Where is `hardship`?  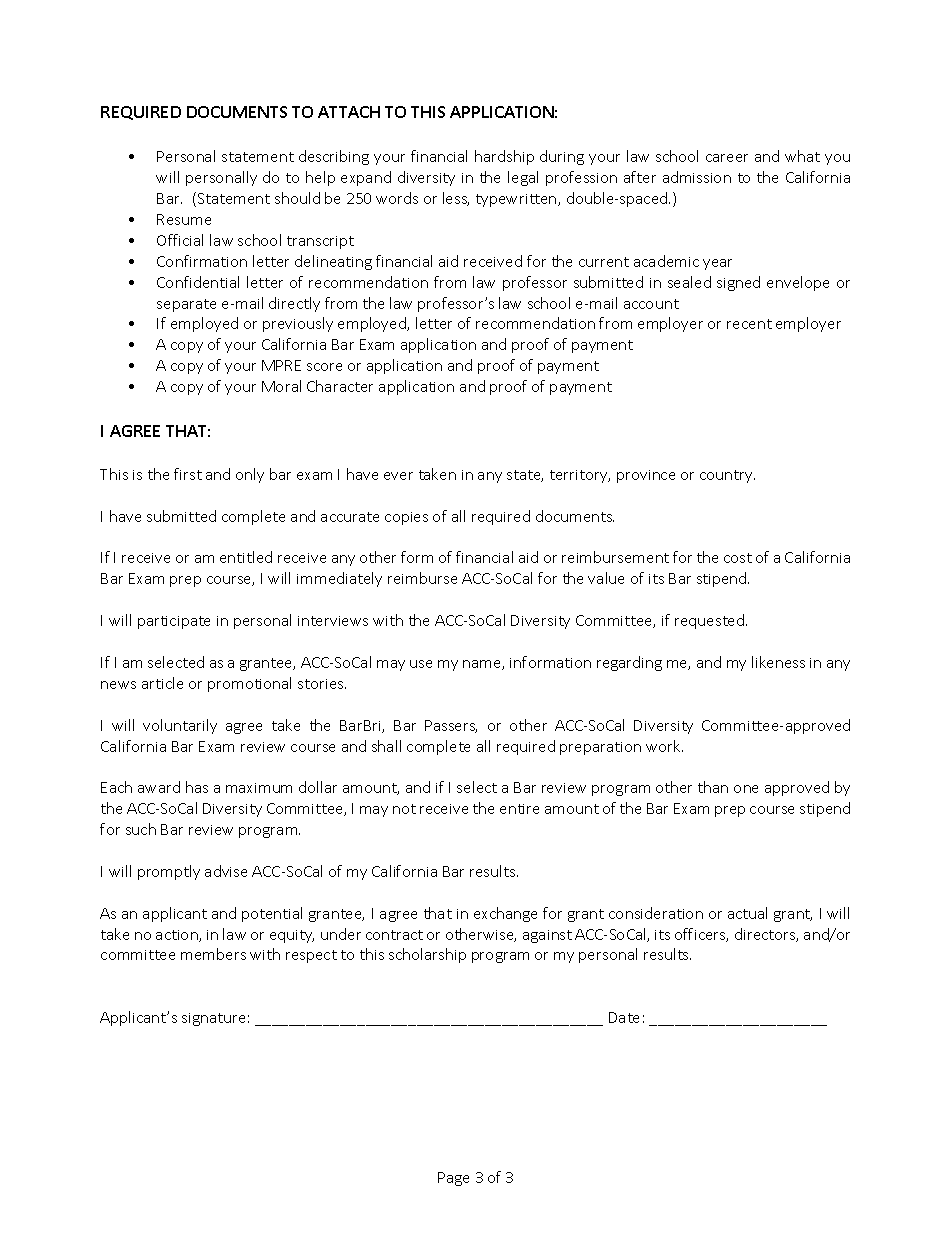 hardship is located at coordinates (504, 157).
